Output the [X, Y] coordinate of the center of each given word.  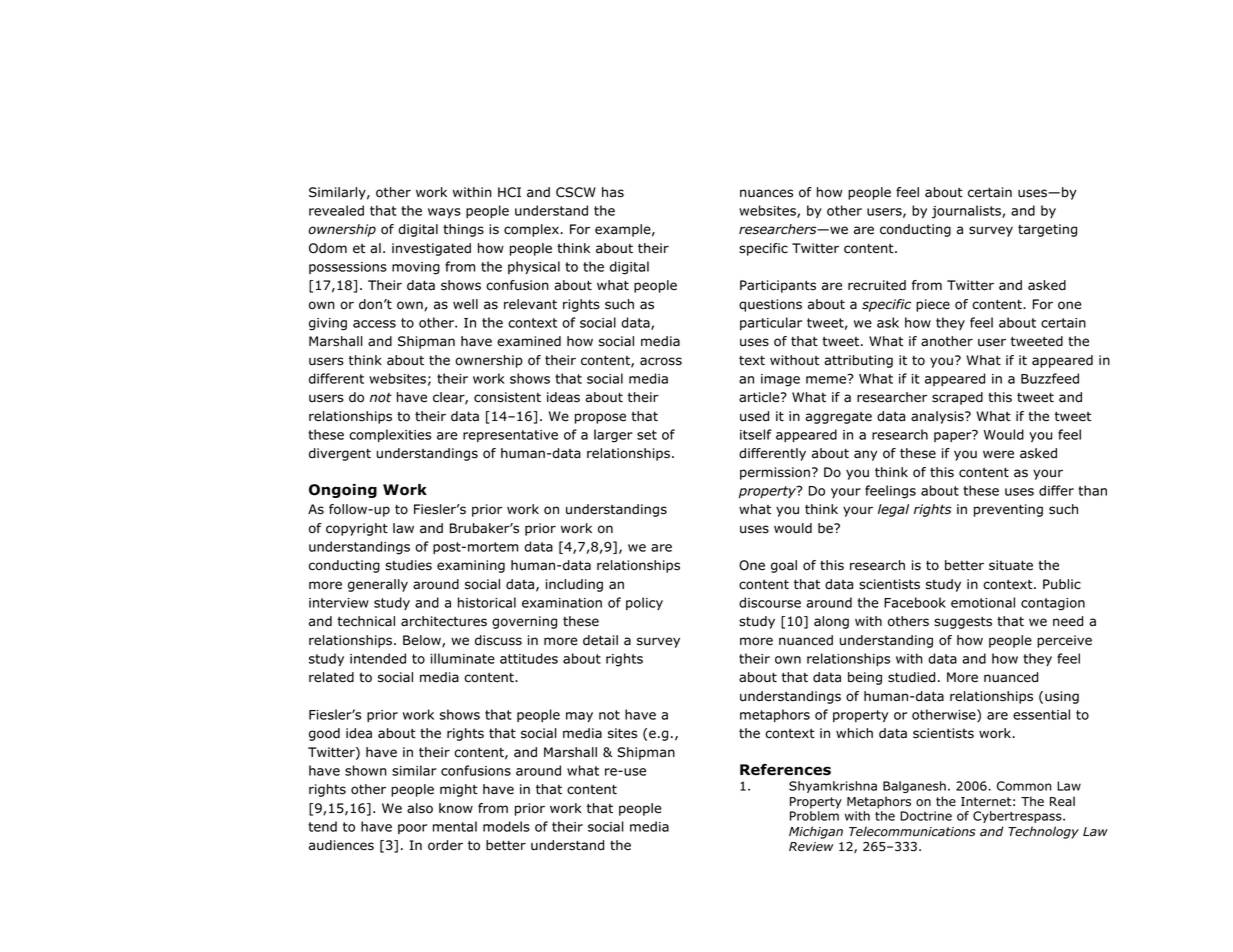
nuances [766, 193]
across [661, 361]
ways [444, 213]
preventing [1008, 510]
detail [600, 640]
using [1062, 697]
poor [412, 829]
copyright [357, 529]
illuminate [463, 658]
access [374, 324]
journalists [967, 212]
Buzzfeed [1050, 378]
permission [775, 473]
